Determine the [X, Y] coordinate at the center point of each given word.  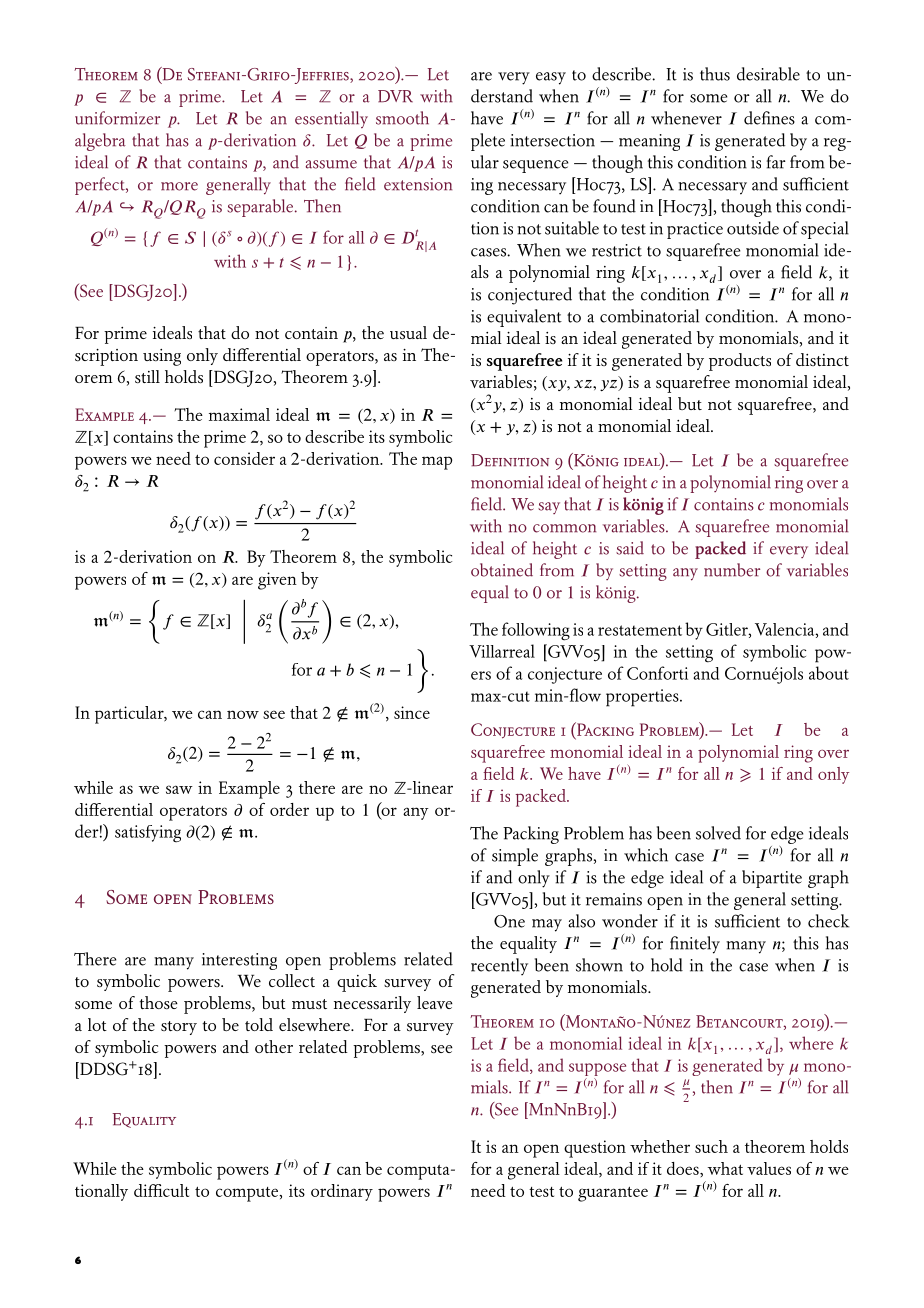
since [412, 712]
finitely [695, 945]
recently [499, 967]
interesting [239, 961]
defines [769, 118]
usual [408, 333]
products [740, 362]
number [732, 570]
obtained [502, 570]
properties [643, 698]
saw [179, 789]
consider [244, 458]
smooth [402, 118]
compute [248, 1194]
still [147, 376]
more [179, 186]
